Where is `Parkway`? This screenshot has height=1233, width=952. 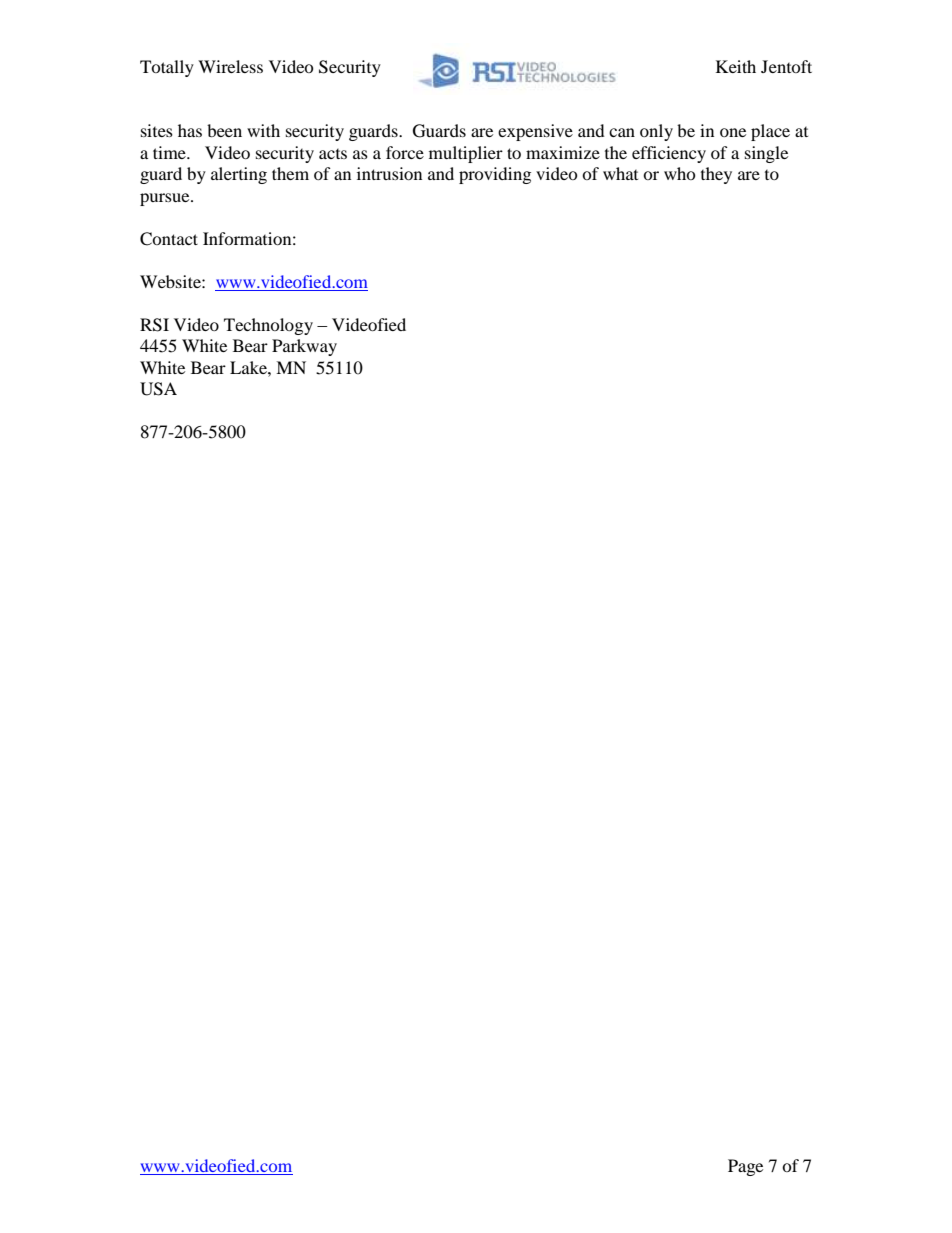 Parkway is located at coordinates (304, 347).
